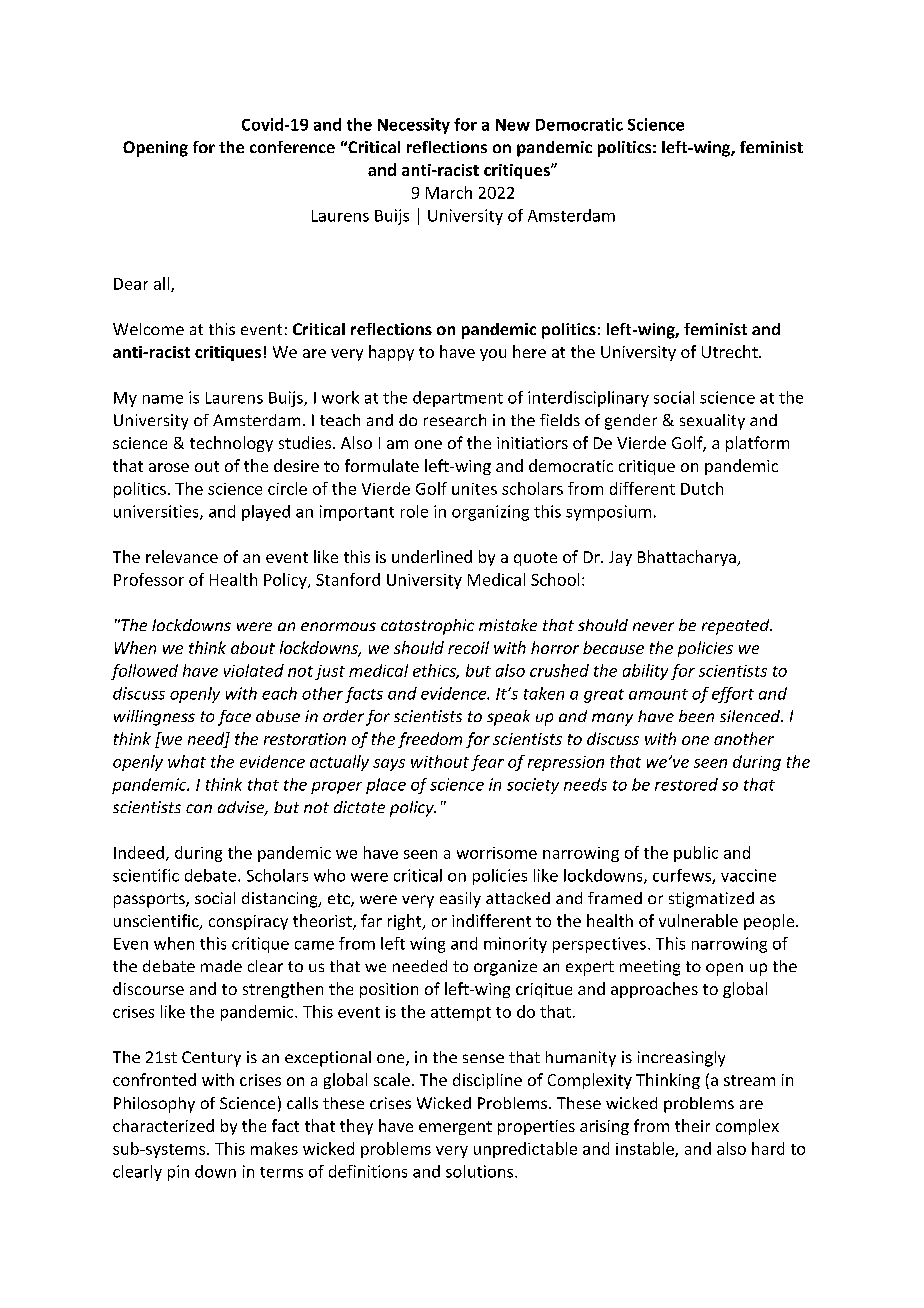 The width and height of the screenshot is (924, 1308). I want to click on conspiracy, so click(248, 922).
